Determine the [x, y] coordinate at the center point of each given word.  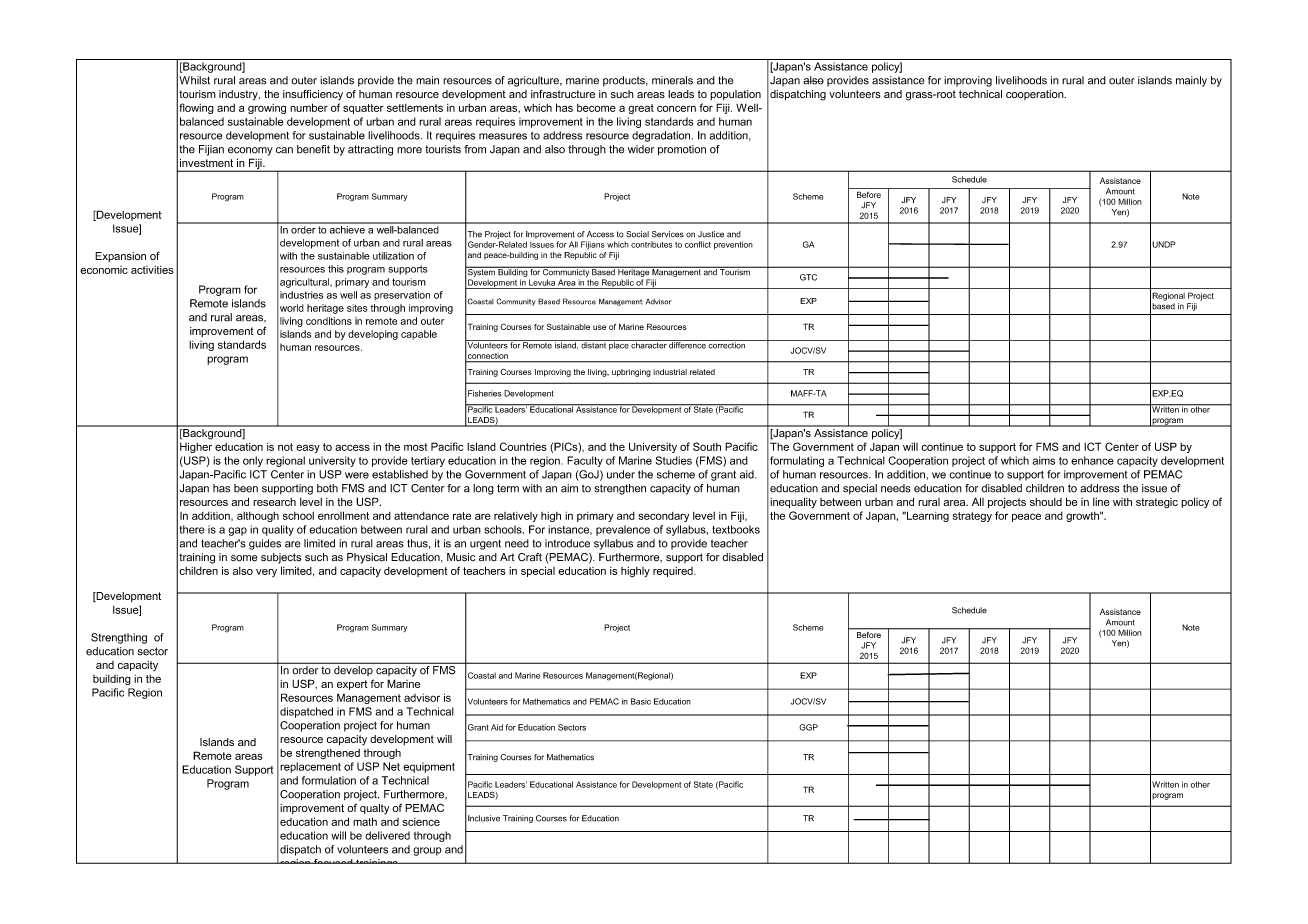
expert [352, 685]
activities [152, 270]
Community [516, 302]
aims [1044, 460]
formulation [329, 780]
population [735, 95]
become [596, 108]
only [253, 461]
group [427, 851]
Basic [641, 701]
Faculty [585, 461]
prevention [733, 245]
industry [239, 95]
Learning [926, 516]
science [421, 822]
